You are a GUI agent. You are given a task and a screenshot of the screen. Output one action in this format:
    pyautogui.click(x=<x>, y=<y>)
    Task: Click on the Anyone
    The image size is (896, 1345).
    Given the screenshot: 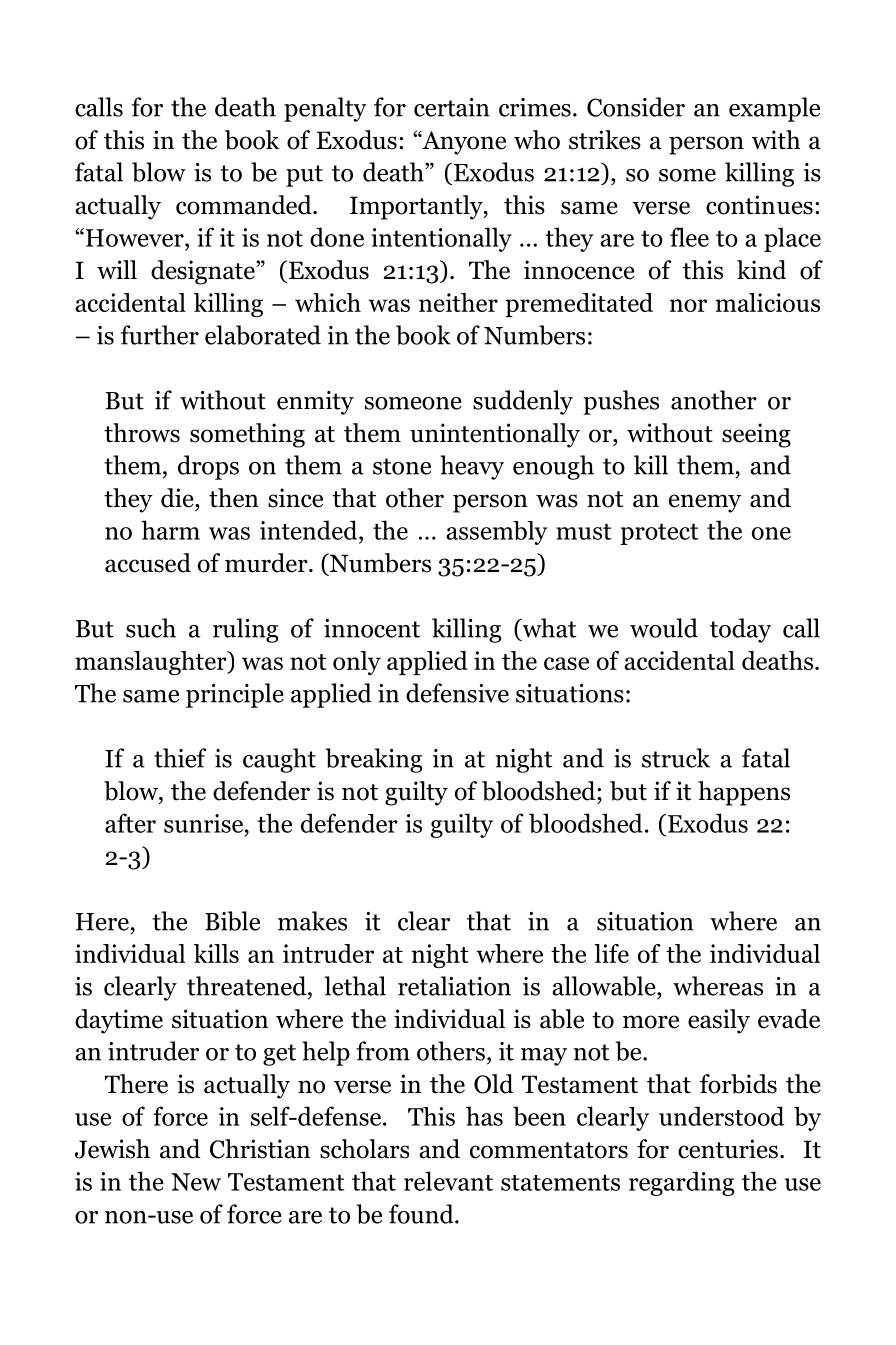 What is the action you would take?
    pyautogui.click(x=463, y=142)
